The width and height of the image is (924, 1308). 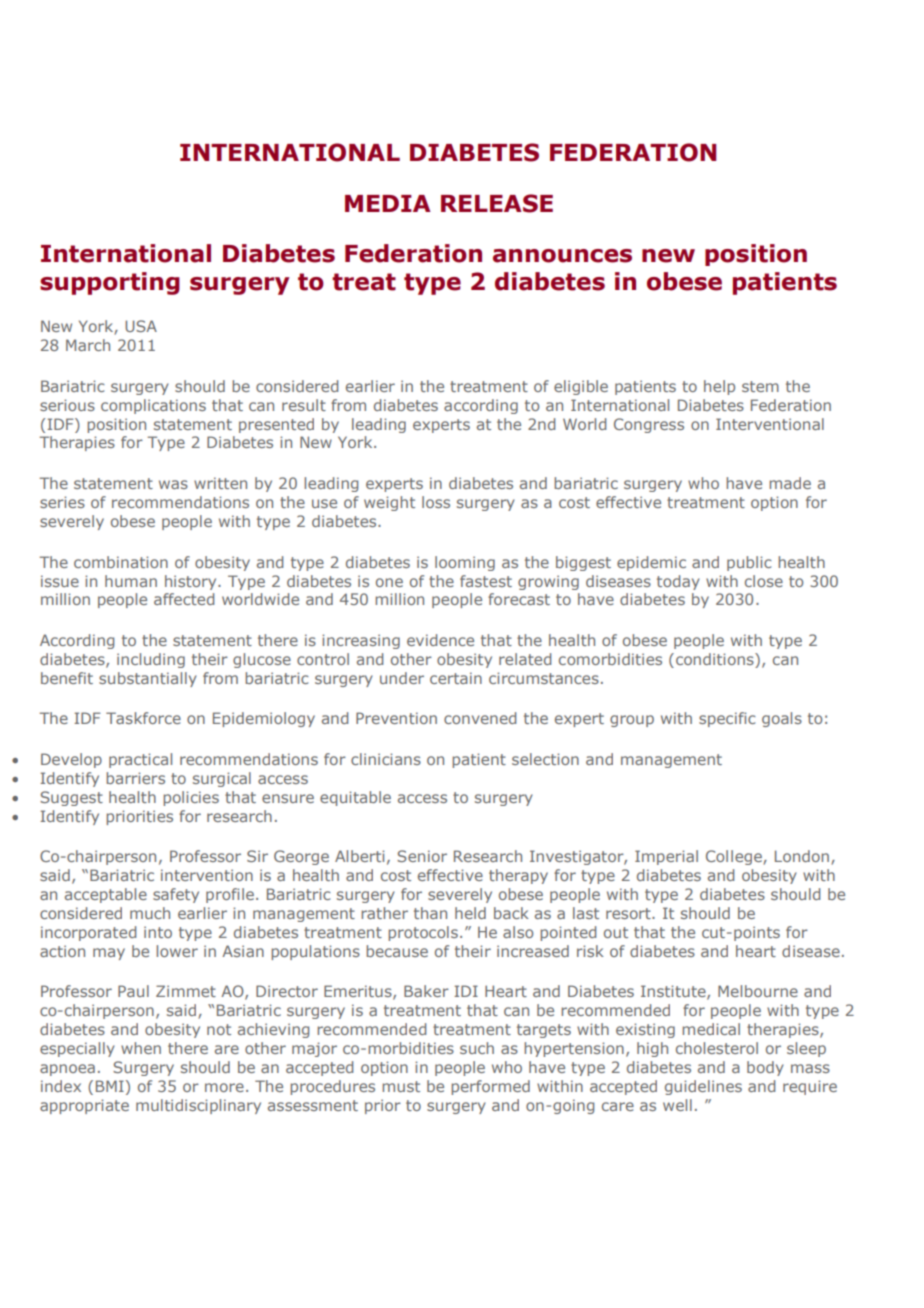 I want to click on Congress, so click(x=649, y=425).
